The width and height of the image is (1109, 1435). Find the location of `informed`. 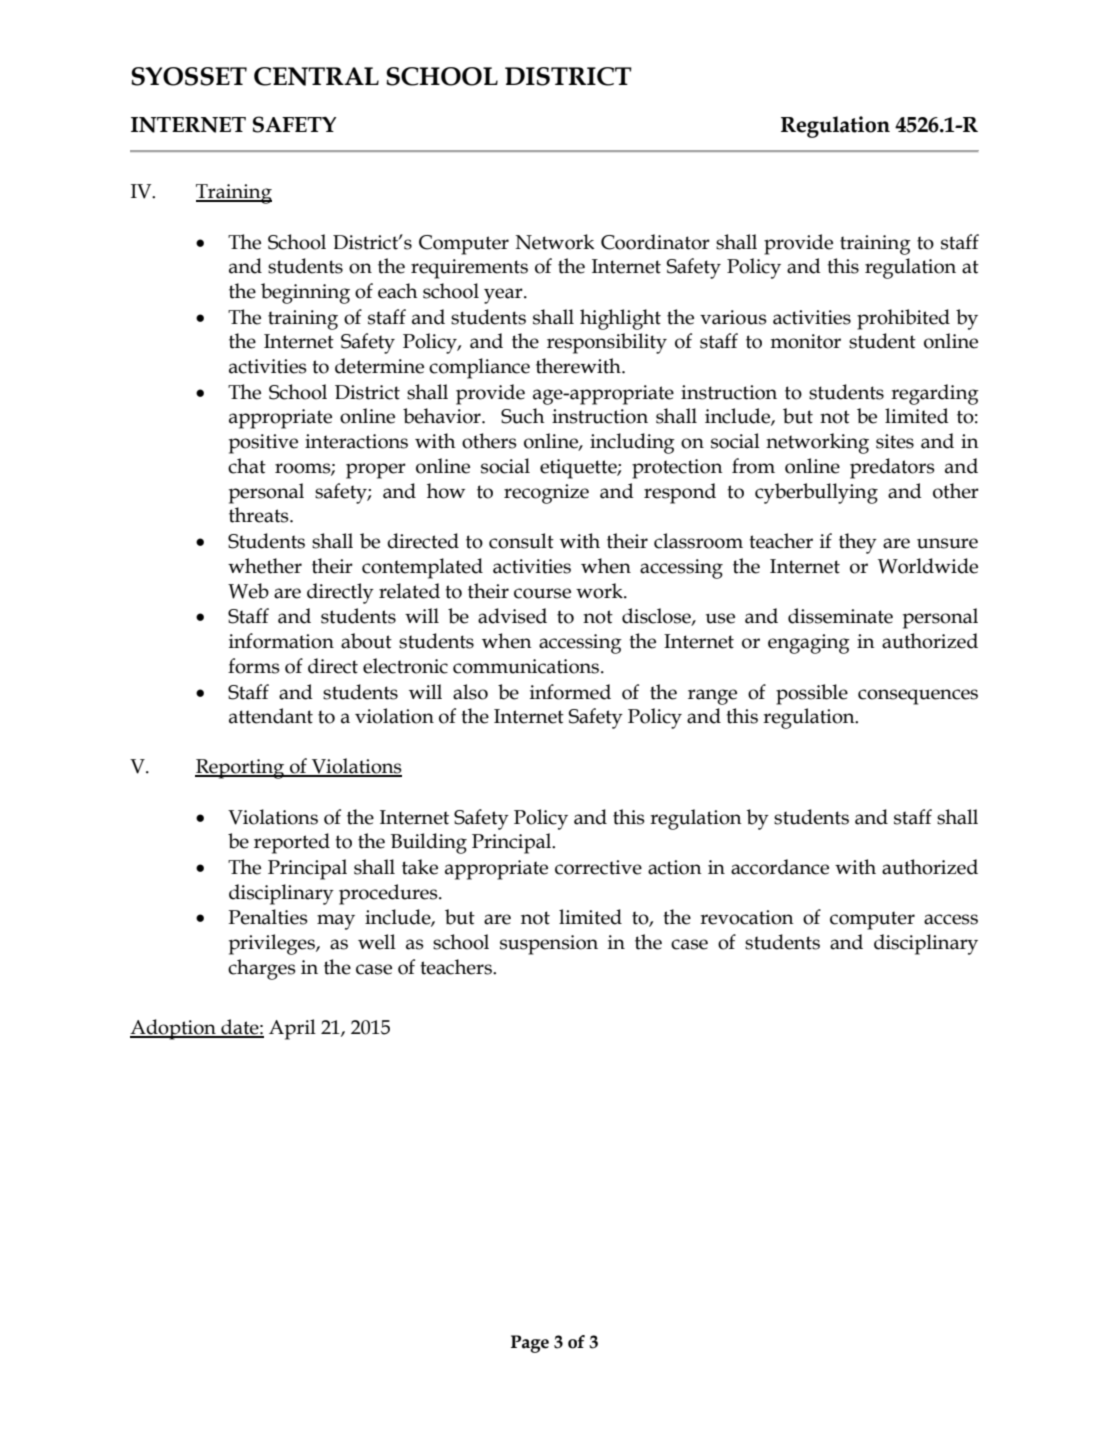

informed is located at coordinates (570, 692).
